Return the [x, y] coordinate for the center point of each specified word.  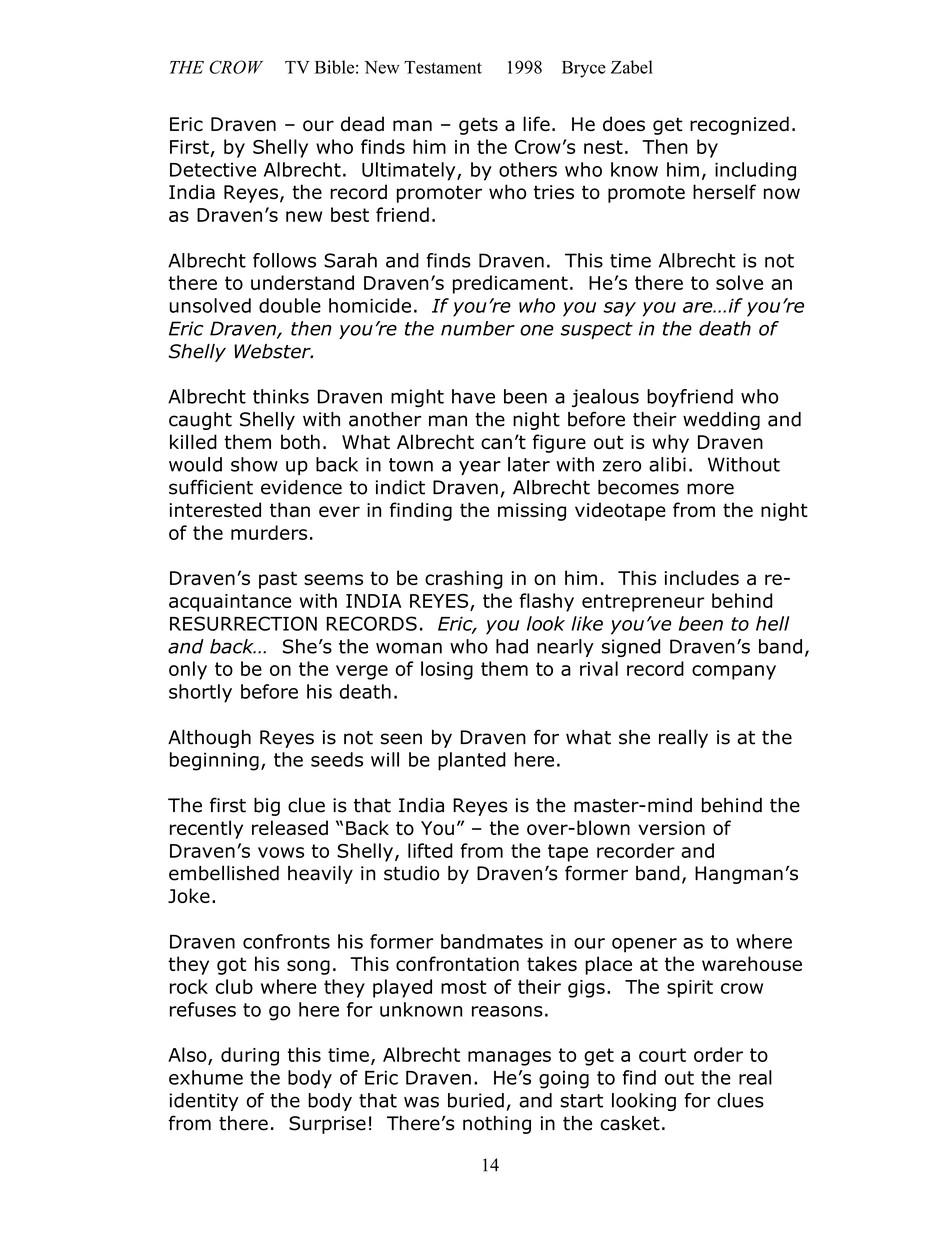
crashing [464, 579]
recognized [739, 125]
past [278, 580]
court [662, 1055]
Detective [213, 170]
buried [476, 1100]
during [250, 1056]
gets [478, 126]
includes [702, 577]
